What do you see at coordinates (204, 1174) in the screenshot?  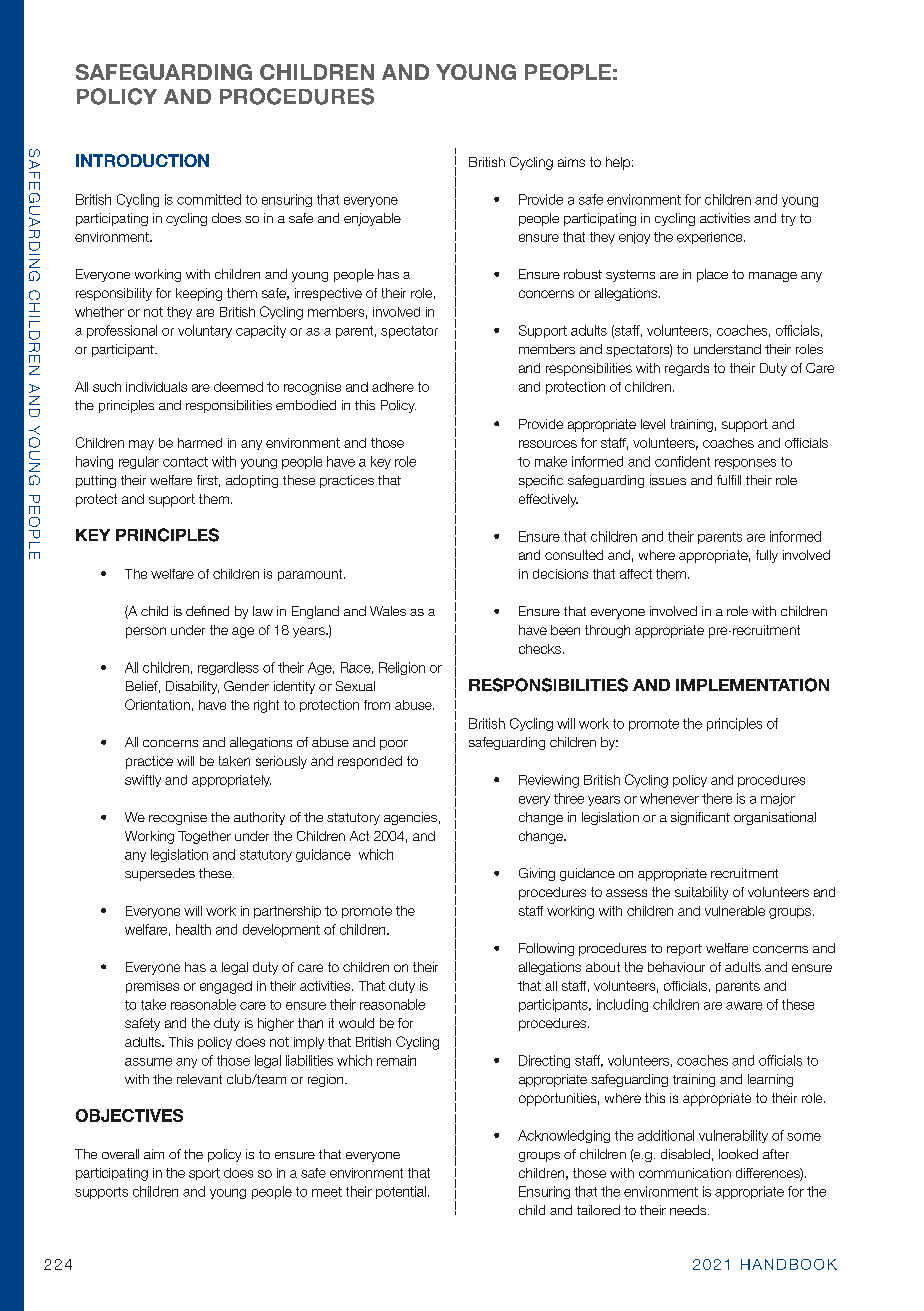 I see `sport` at bounding box center [204, 1174].
